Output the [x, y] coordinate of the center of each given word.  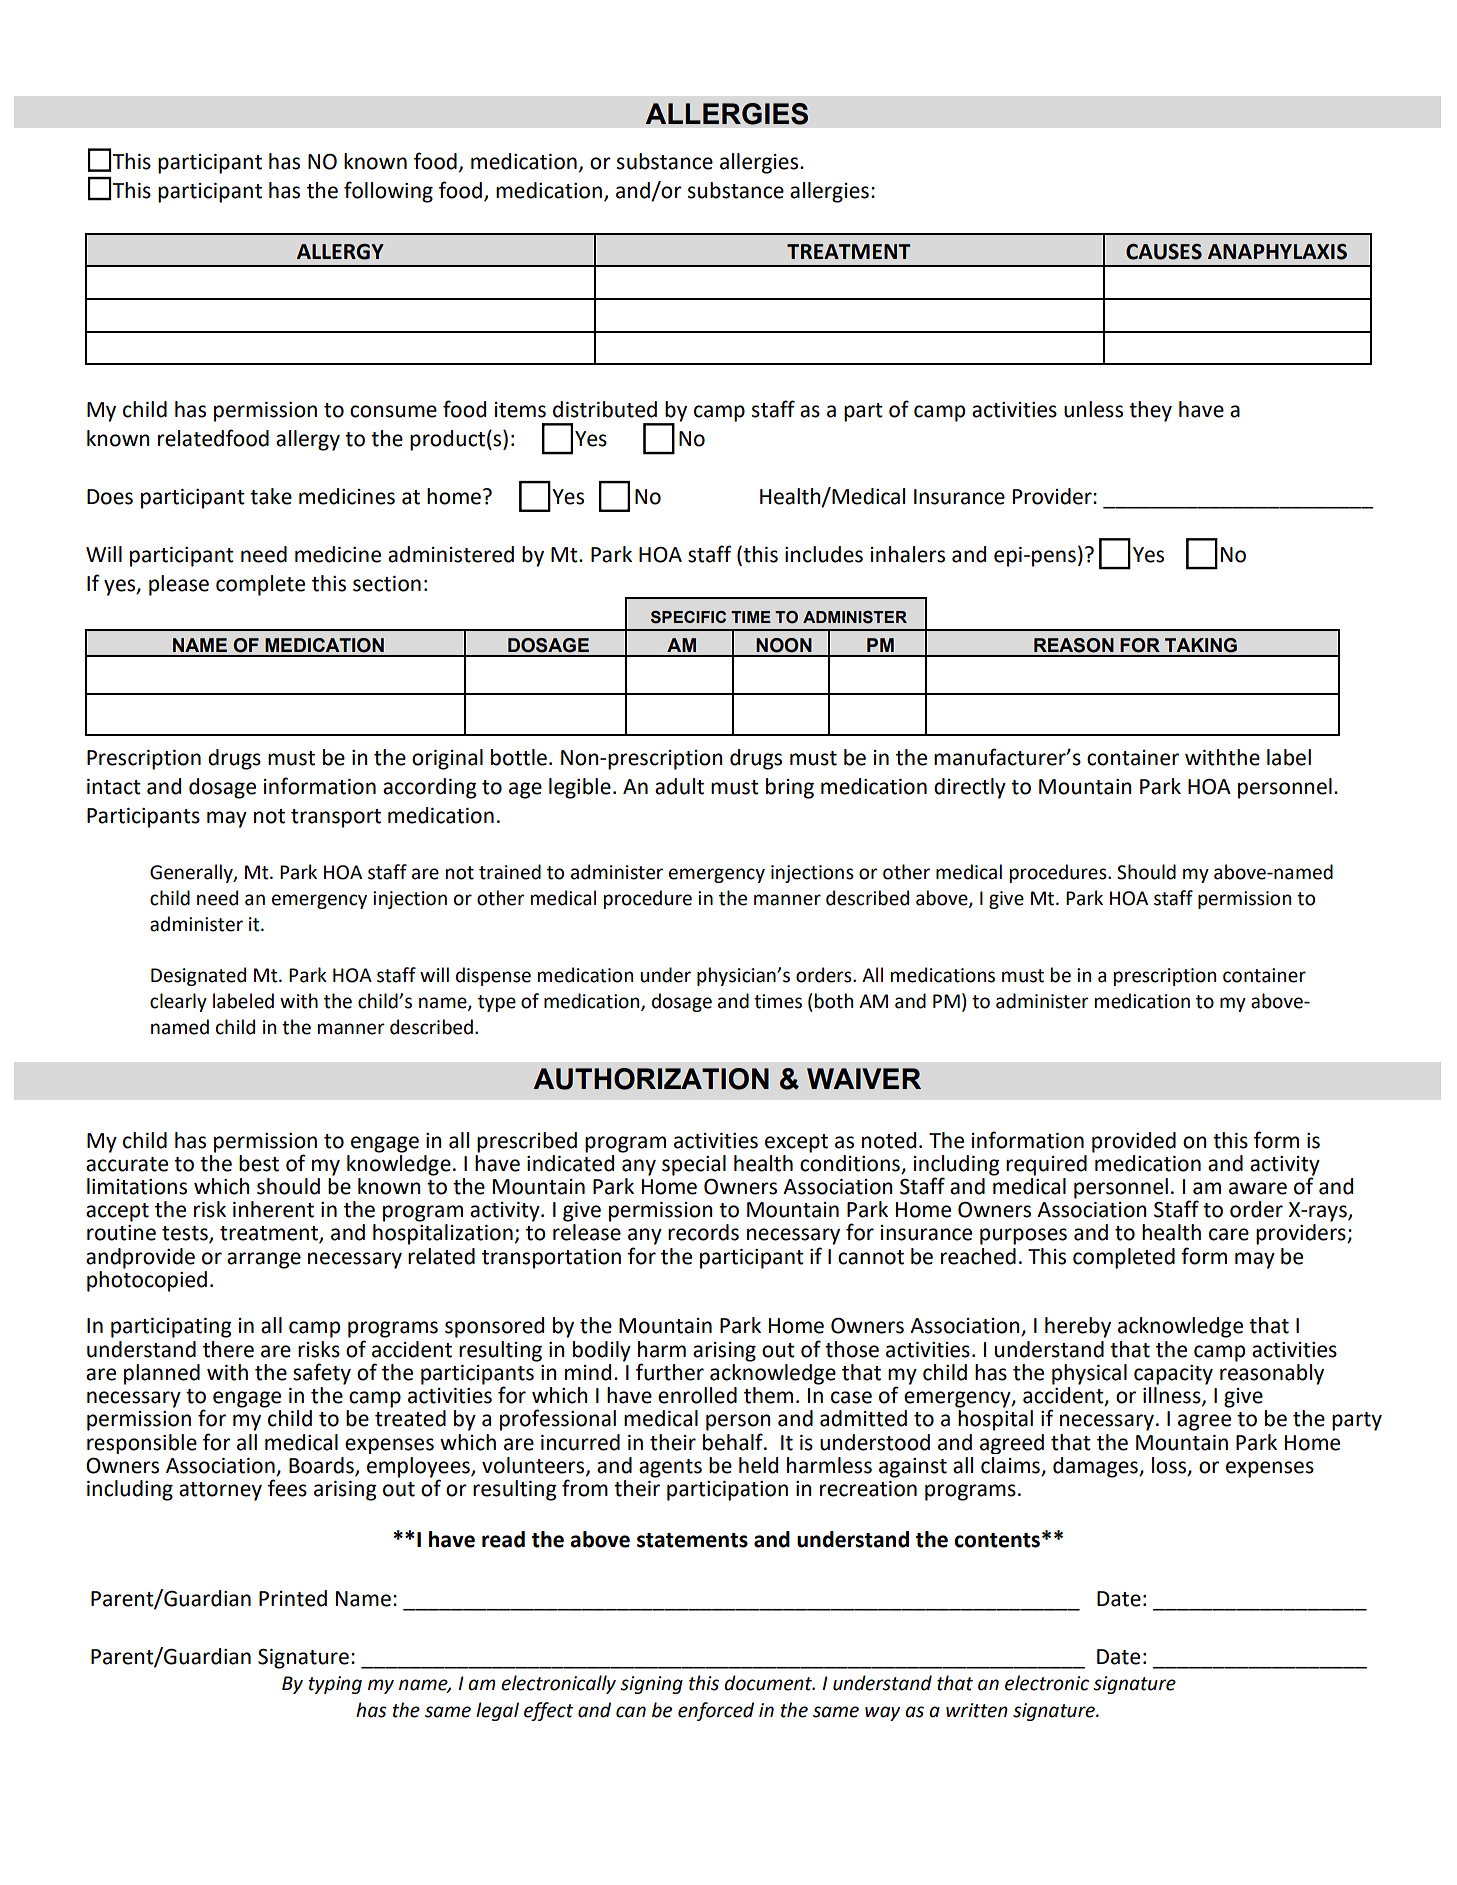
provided [1134, 1142]
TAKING [1201, 645]
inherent [273, 1209]
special [694, 1165]
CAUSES [1164, 252]
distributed [605, 409]
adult [679, 786]
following [388, 192]
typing [335, 1685]
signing [651, 1685]
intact [114, 787]
